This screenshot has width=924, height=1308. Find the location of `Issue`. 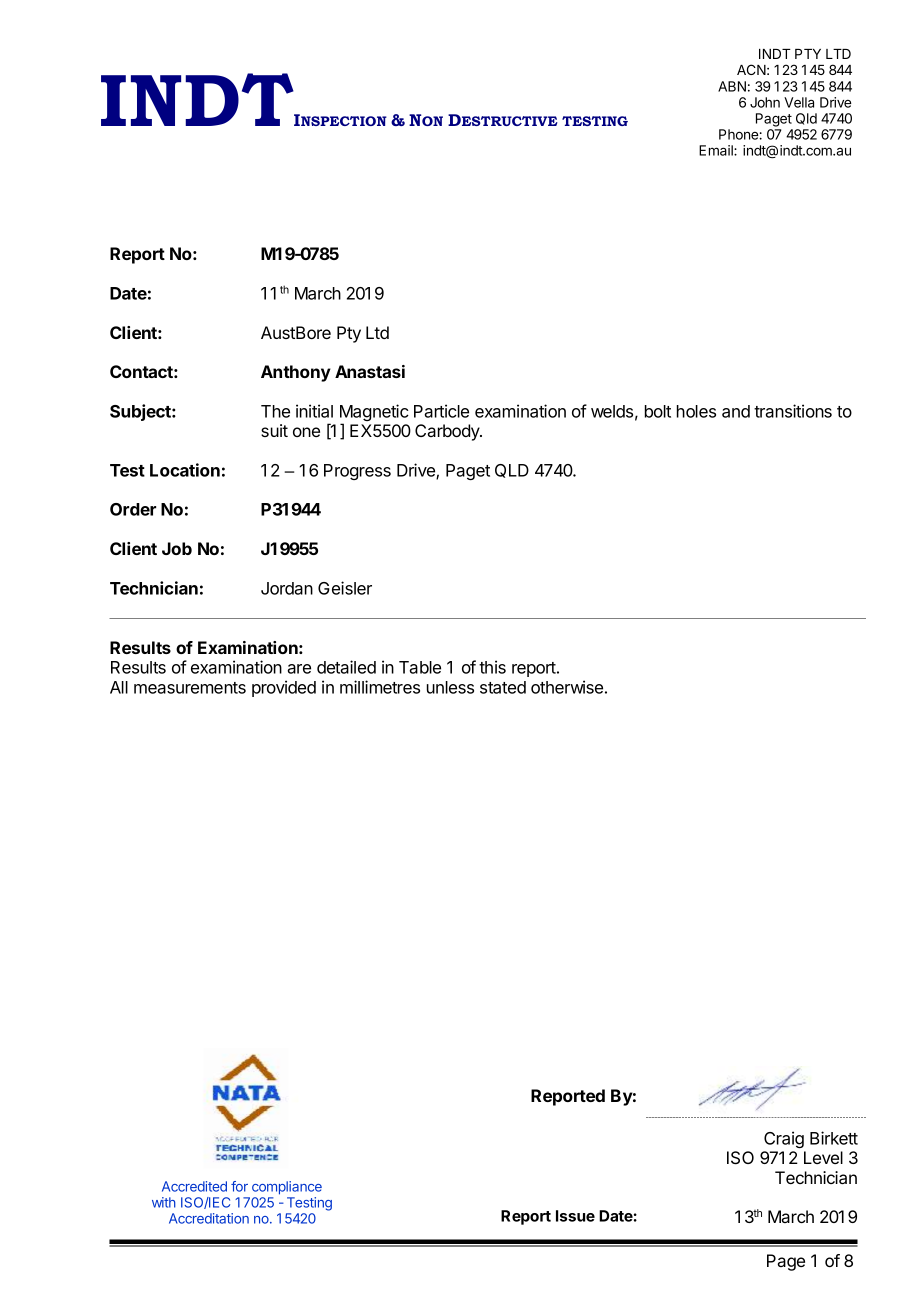

Issue is located at coordinates (575, 1216).
